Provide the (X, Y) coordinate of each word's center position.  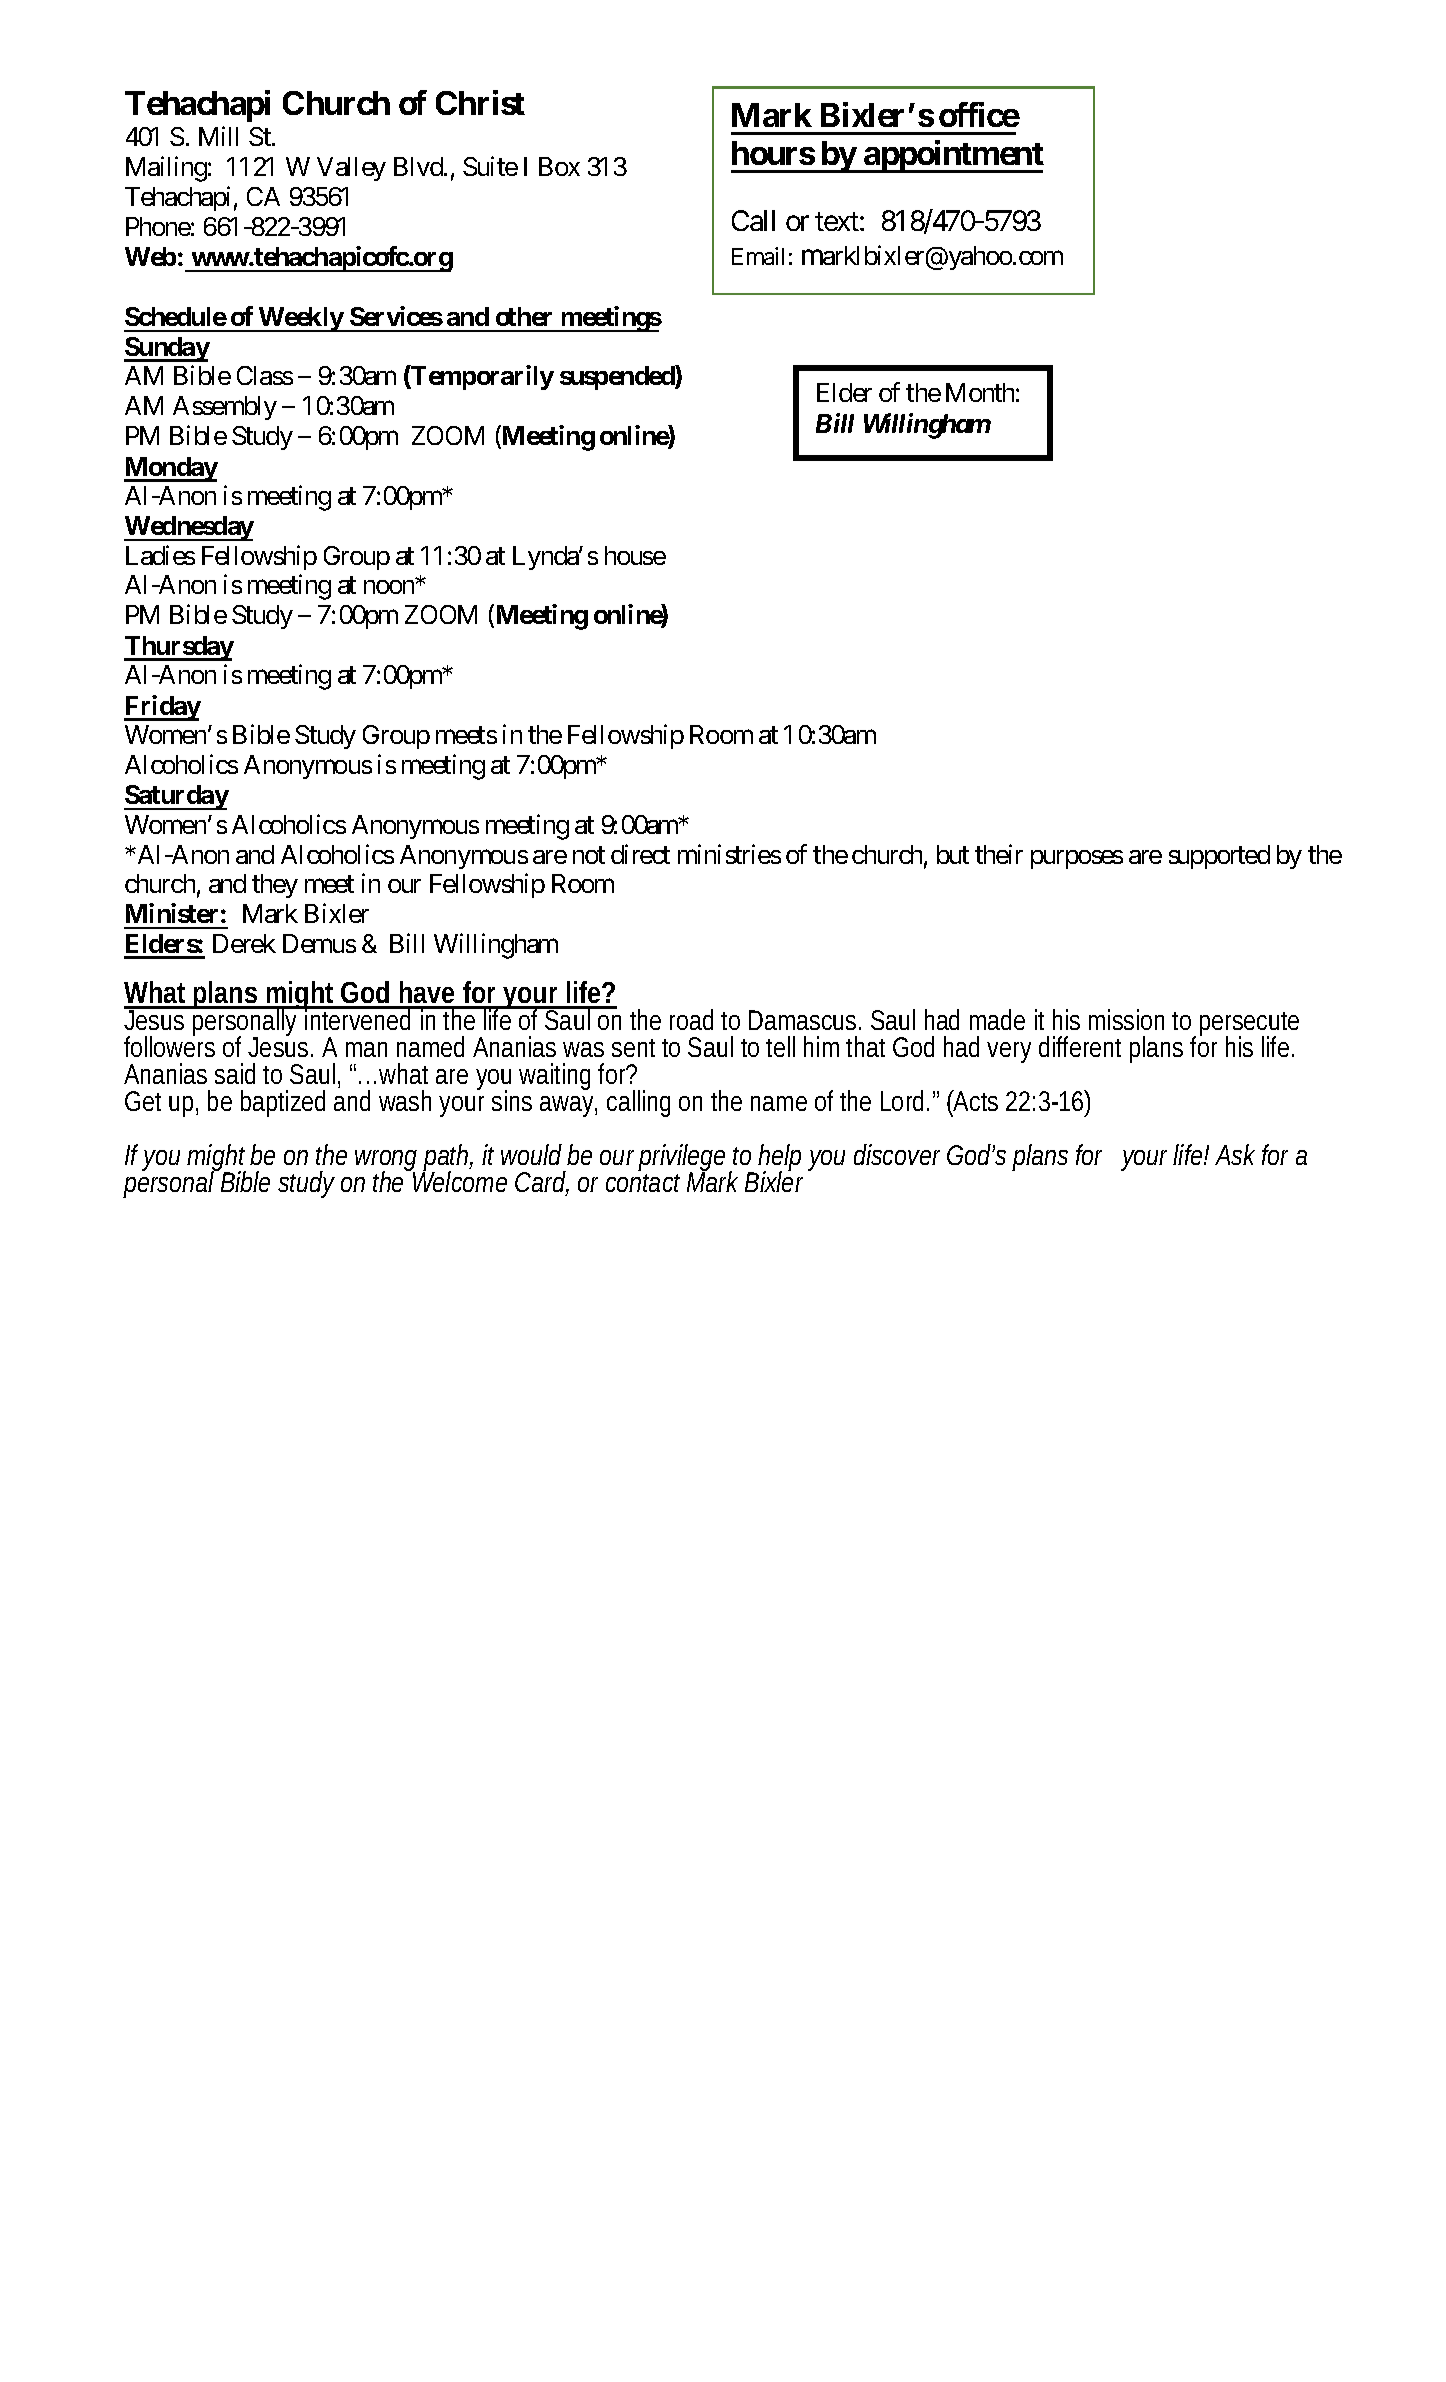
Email (758, 256)
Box (559, 166)
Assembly (225, 408)
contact (643, 1183)
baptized (283, 1103)
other (524, 316)
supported (1219, 857)
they (275, 886)
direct (640, 854)
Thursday (179, 648)
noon (390, 587)
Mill (218, 136)
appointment (953, 156)
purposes (1077, 859)
